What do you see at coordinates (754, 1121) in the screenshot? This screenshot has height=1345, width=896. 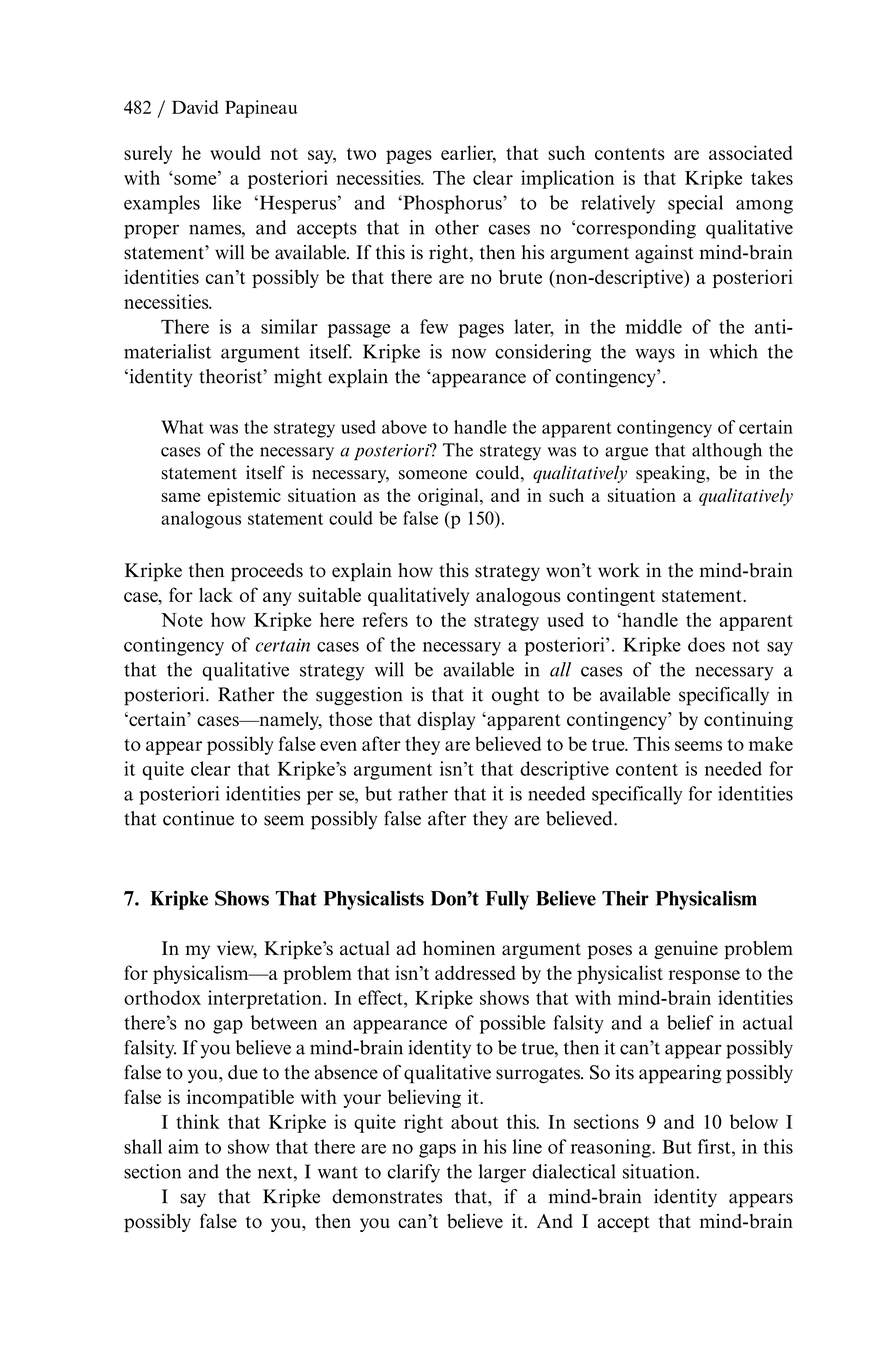 I see `below` at bounding box center [754, 1121].
